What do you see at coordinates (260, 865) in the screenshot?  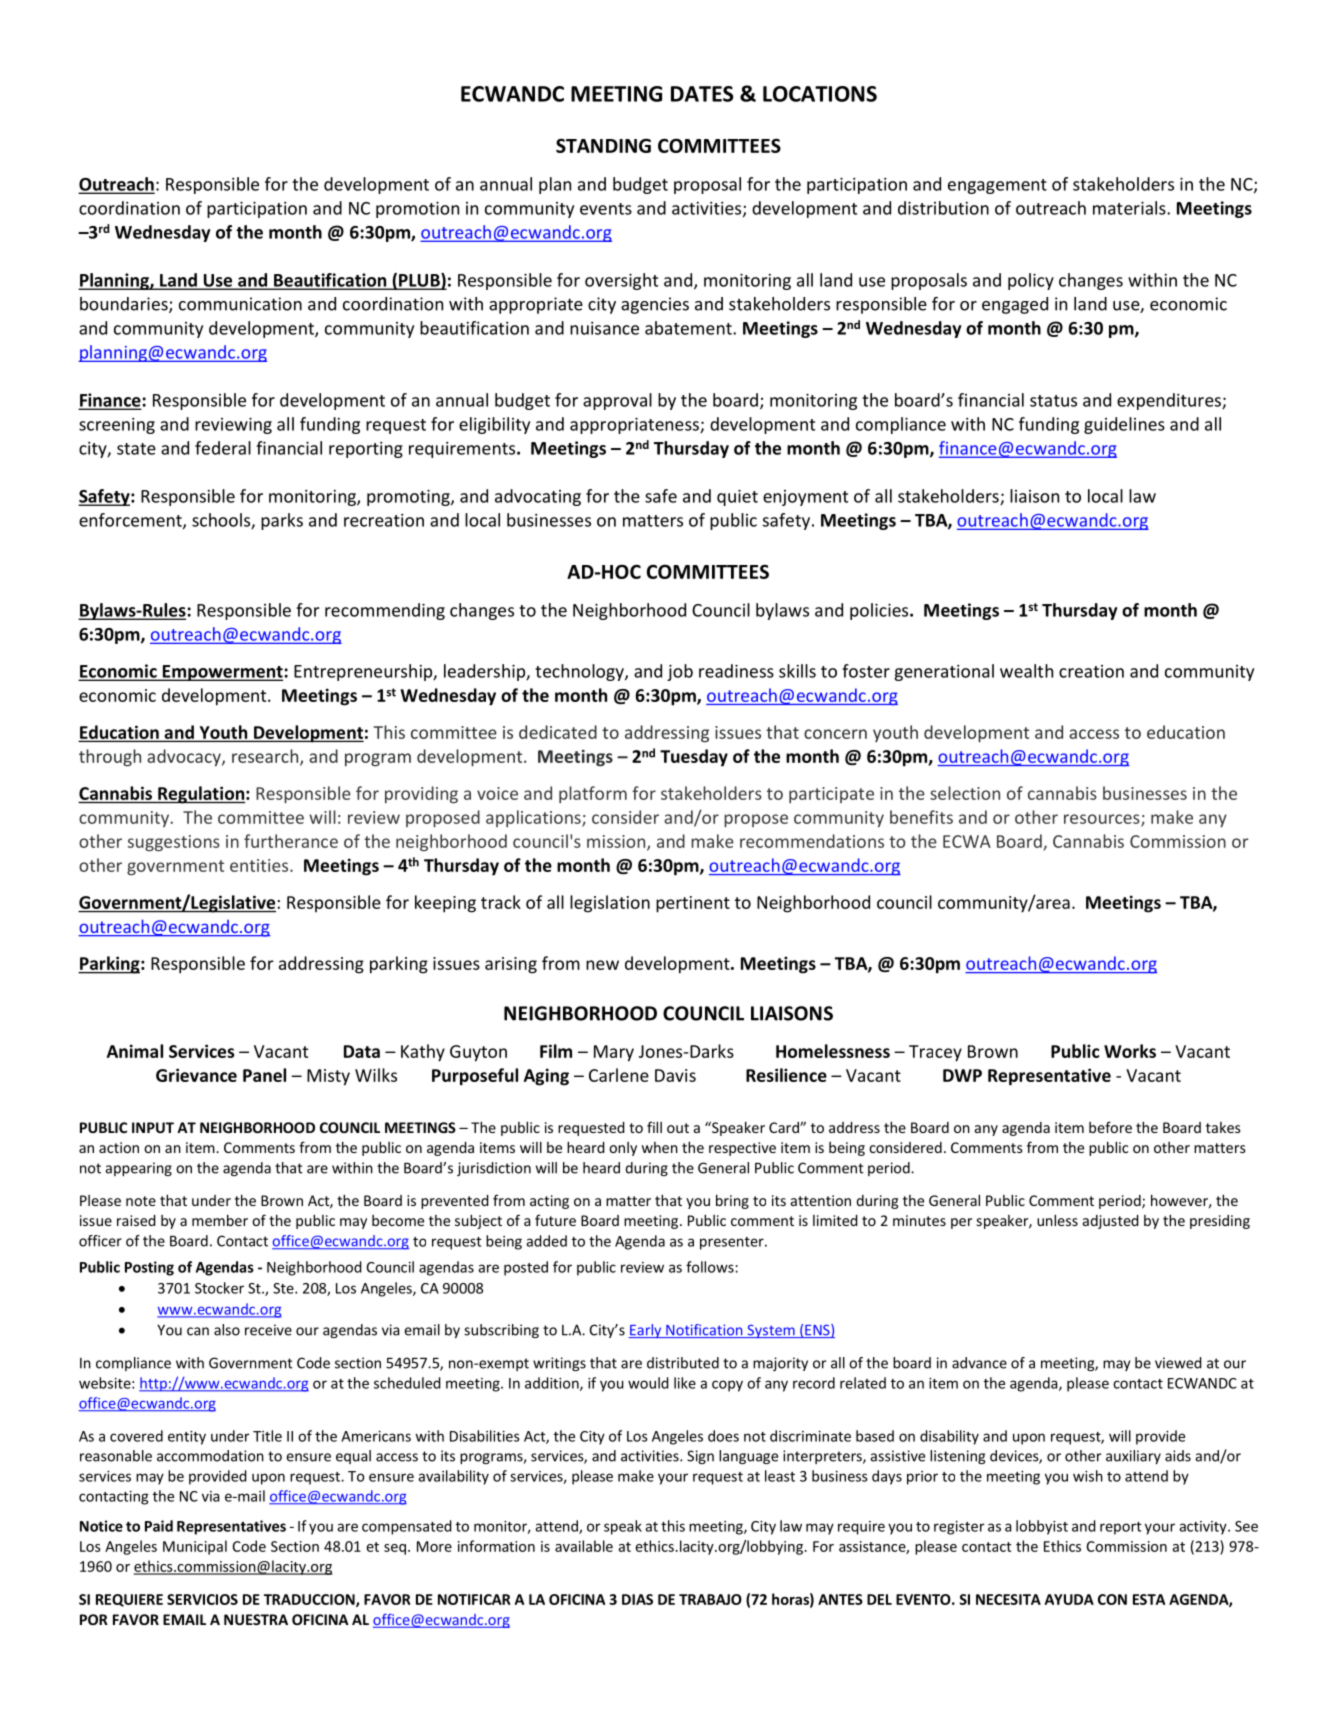 I see `entities` at bounding box center [260, 865].
